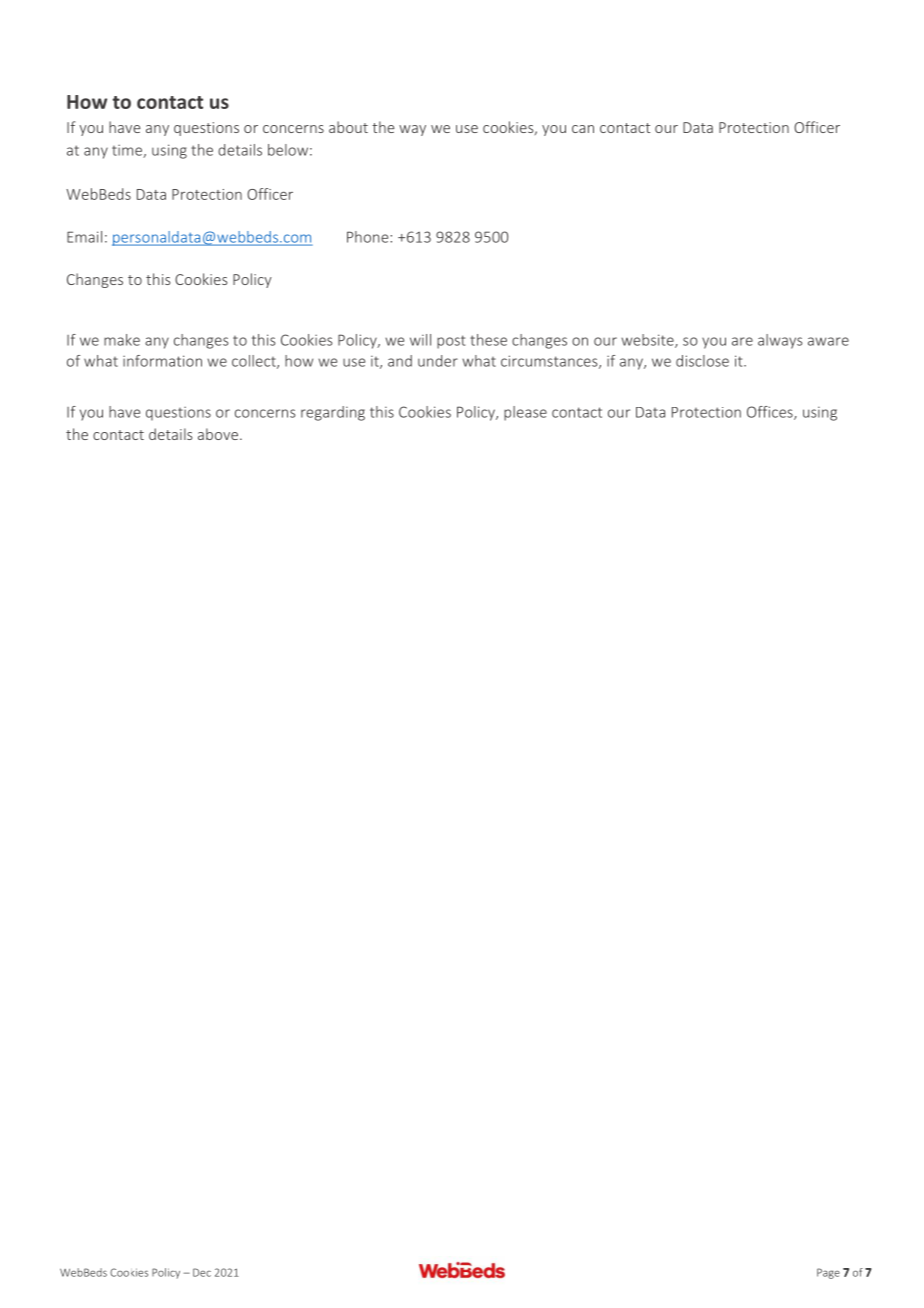 The height and width of the screenshot is (1308, 924). What do you see at coordinates (550, 362) in the screenshot?
I see `circumstances` at bounding box center [550, 362].
